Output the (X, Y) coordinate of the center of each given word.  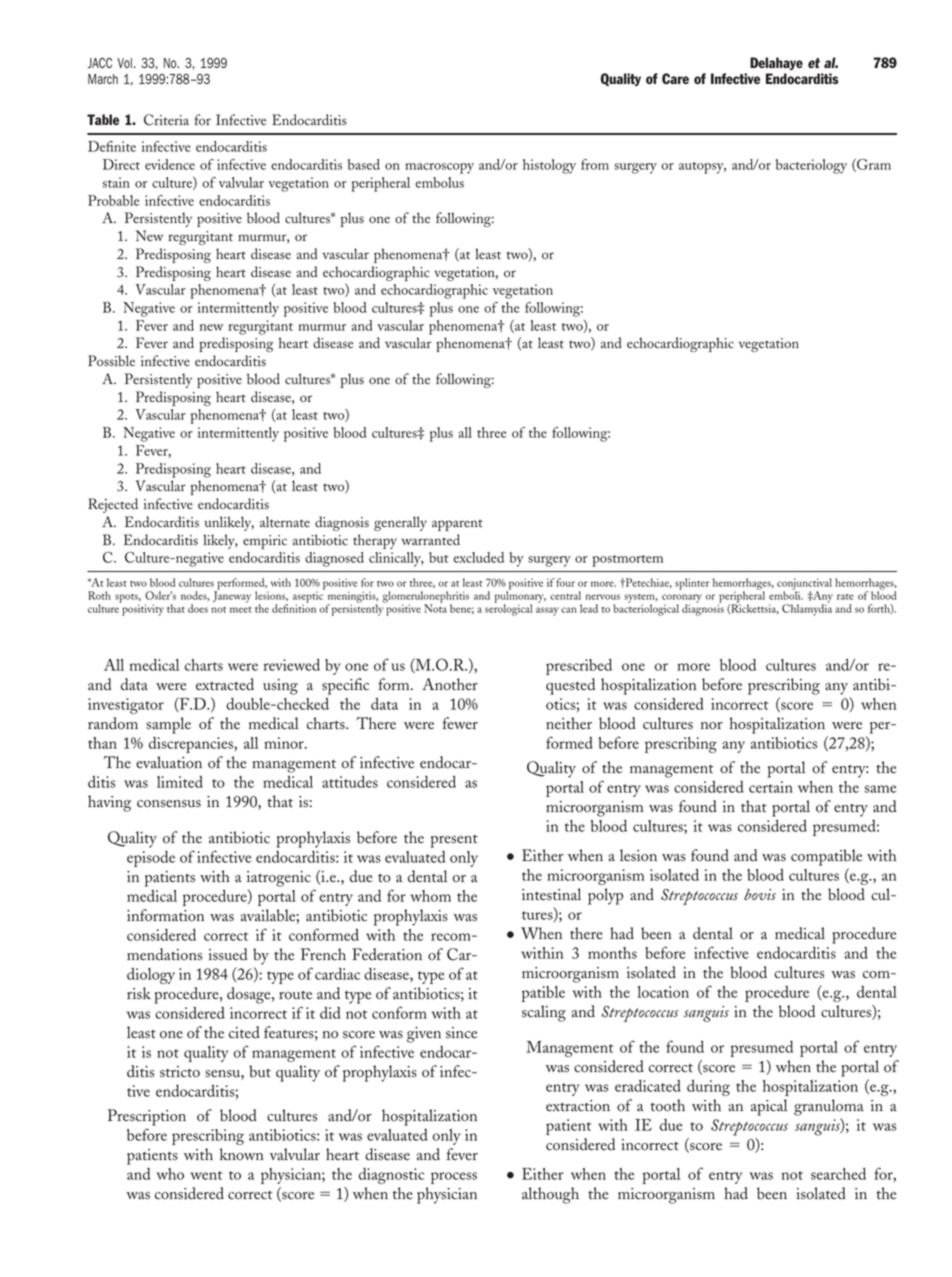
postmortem (627, 561)
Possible (111, 361)
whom (430, 896)
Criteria (166, 120)
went (206, 1175)
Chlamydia (807, 609)
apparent (457, 525)
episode (151, 859)
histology (549, 166)
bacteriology (811, 166)
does (198, 608)
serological (509, 609)
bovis (760, 895)
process (454, 1178)
